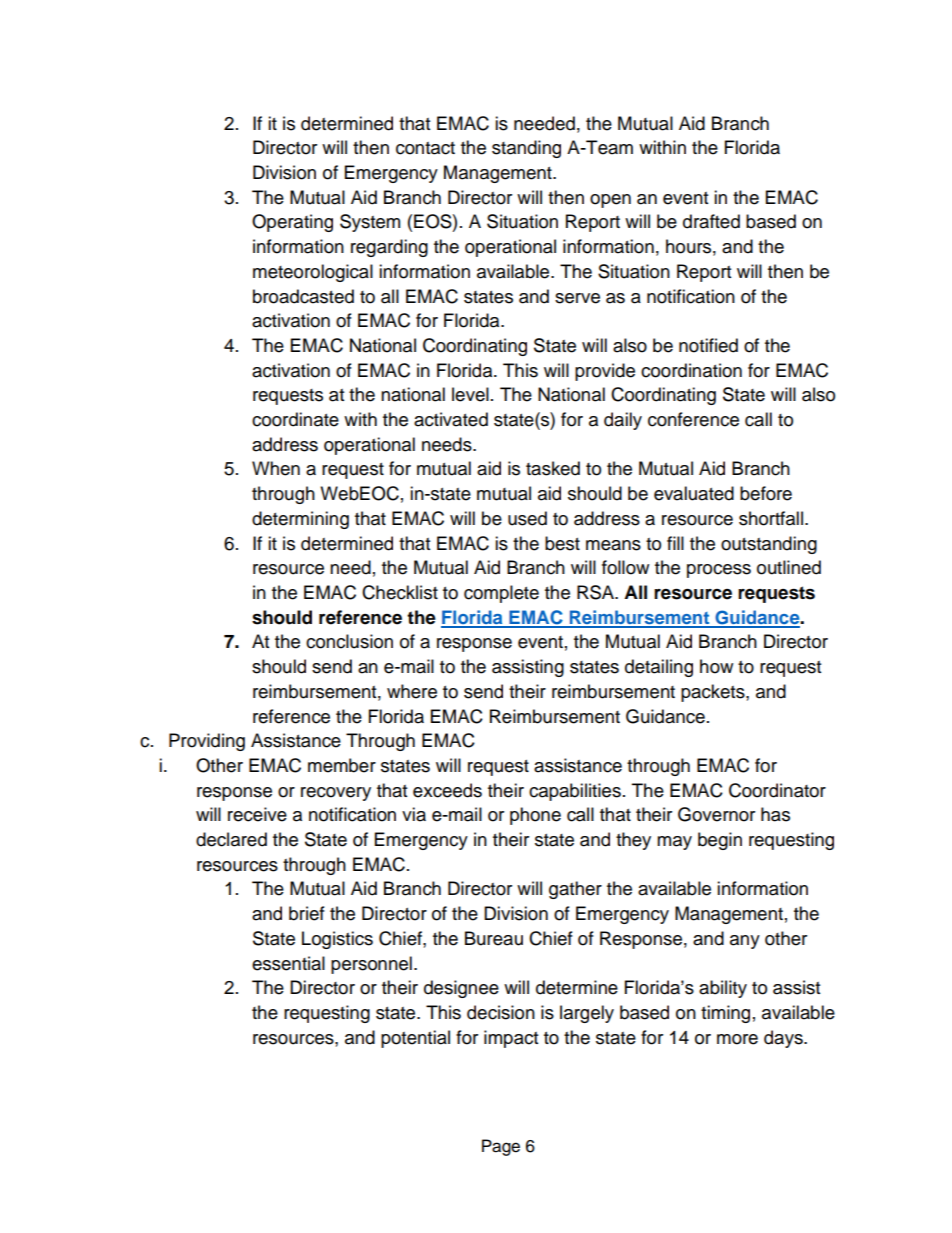  I want to click on drafted, so click(711, 221).
